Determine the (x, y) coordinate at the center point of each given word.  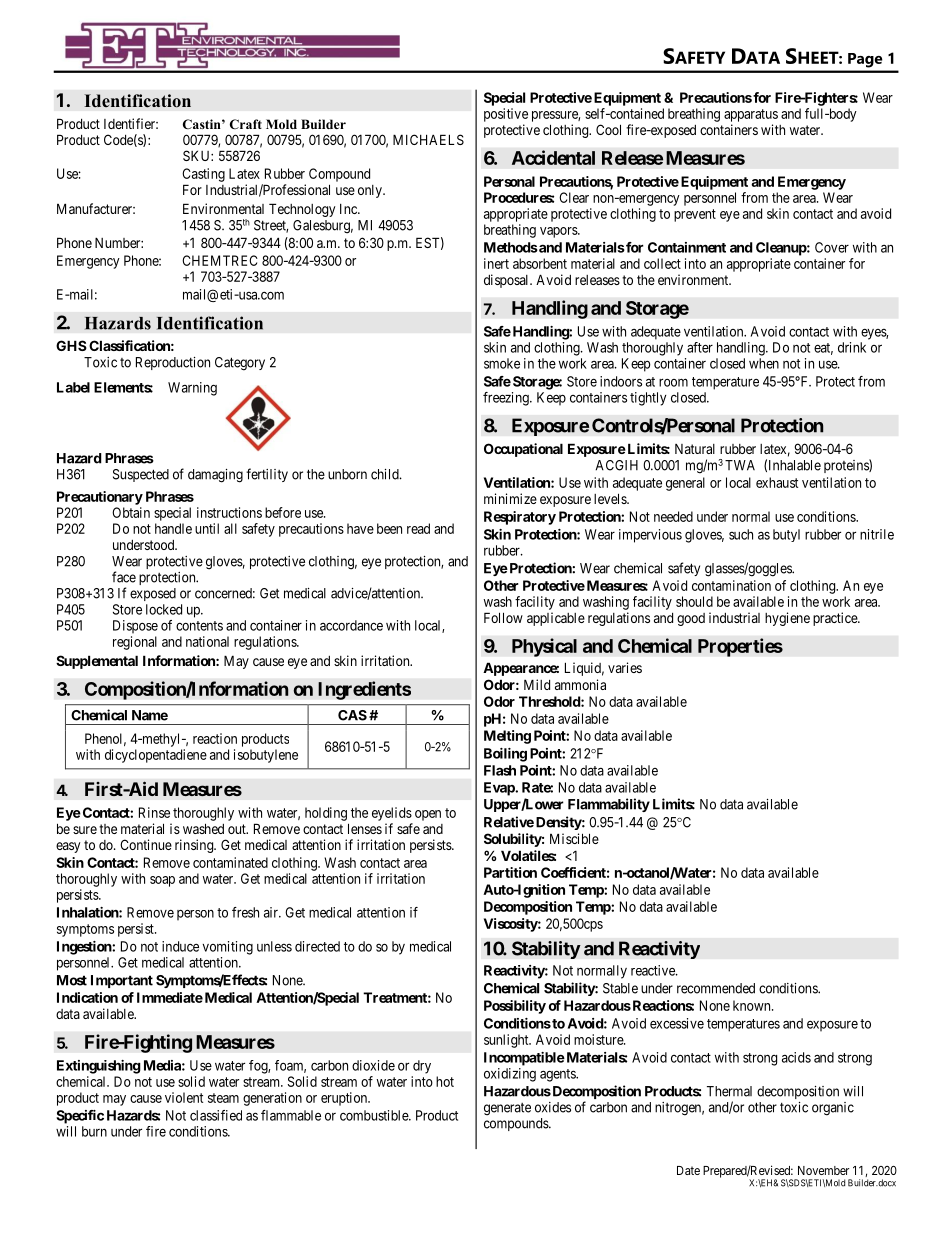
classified (216, 1115)
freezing (507, 399)
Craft (246, 124)
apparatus (751, 115)
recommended (716, 988)
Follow (503, 617)
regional (135, 643)
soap (162, 881)
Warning (192, 389)
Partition (510, 872)
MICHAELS (428, 139)
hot (445, 1081)
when (764, 363)
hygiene (787, 619)
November (823, 1170)
